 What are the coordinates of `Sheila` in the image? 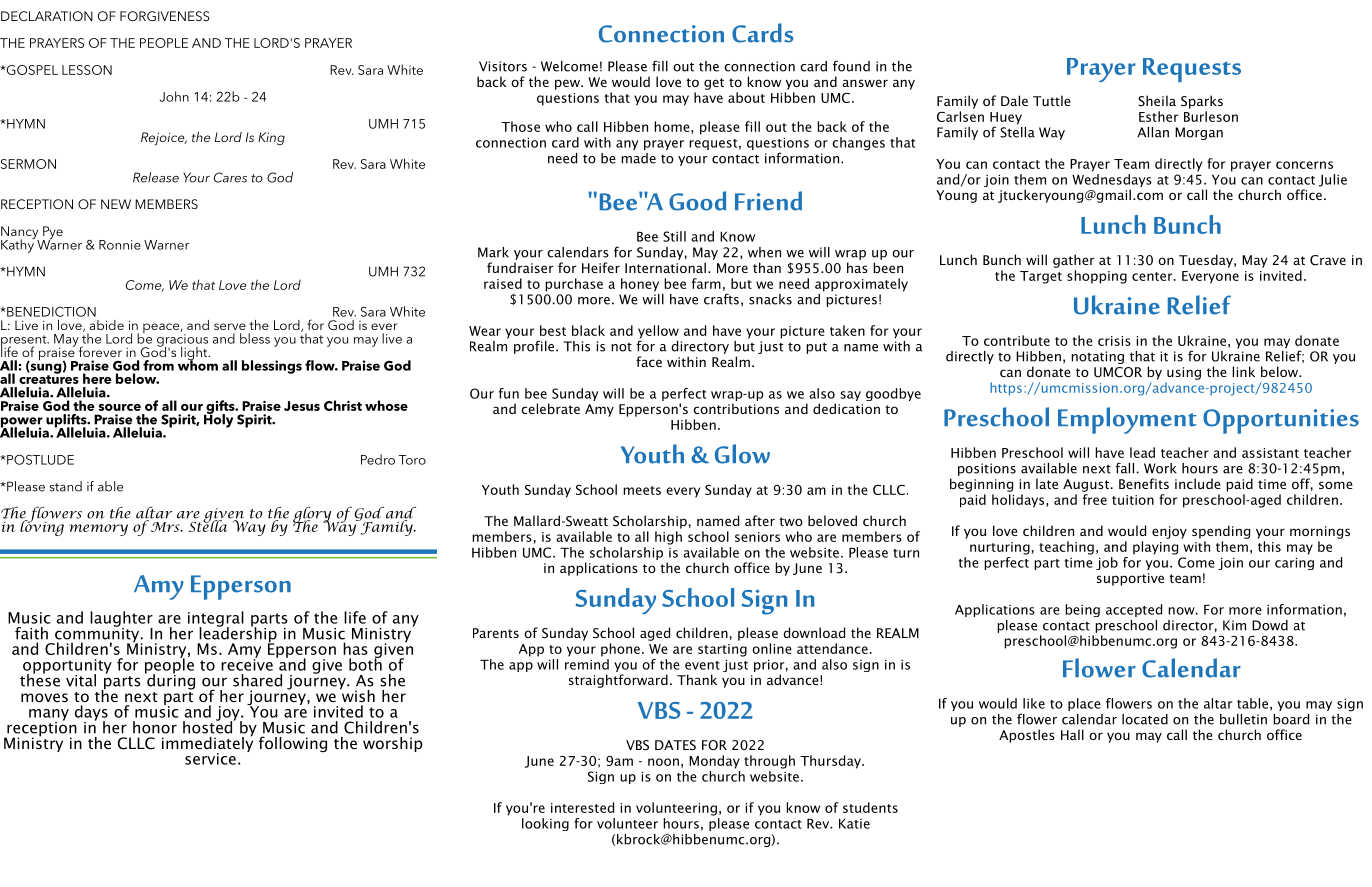 It's located at (1157, 101).
